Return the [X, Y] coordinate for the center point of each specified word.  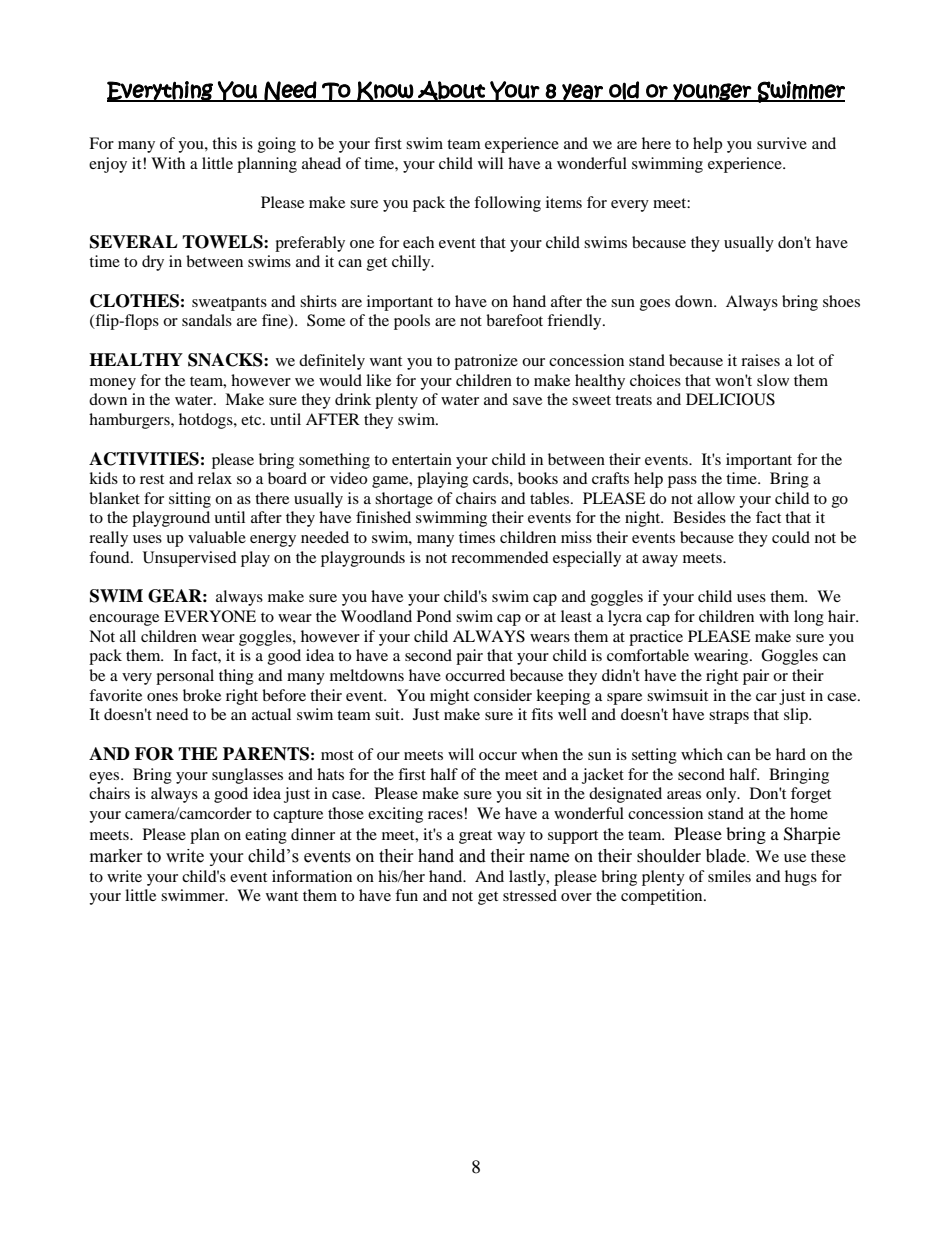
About [451, 91]
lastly [528, 878]
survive [782, 143]
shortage [404, 500]
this [224, 143]
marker [116, 856]
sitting [190, 500]
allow [716, 498]
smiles [729, 876]
